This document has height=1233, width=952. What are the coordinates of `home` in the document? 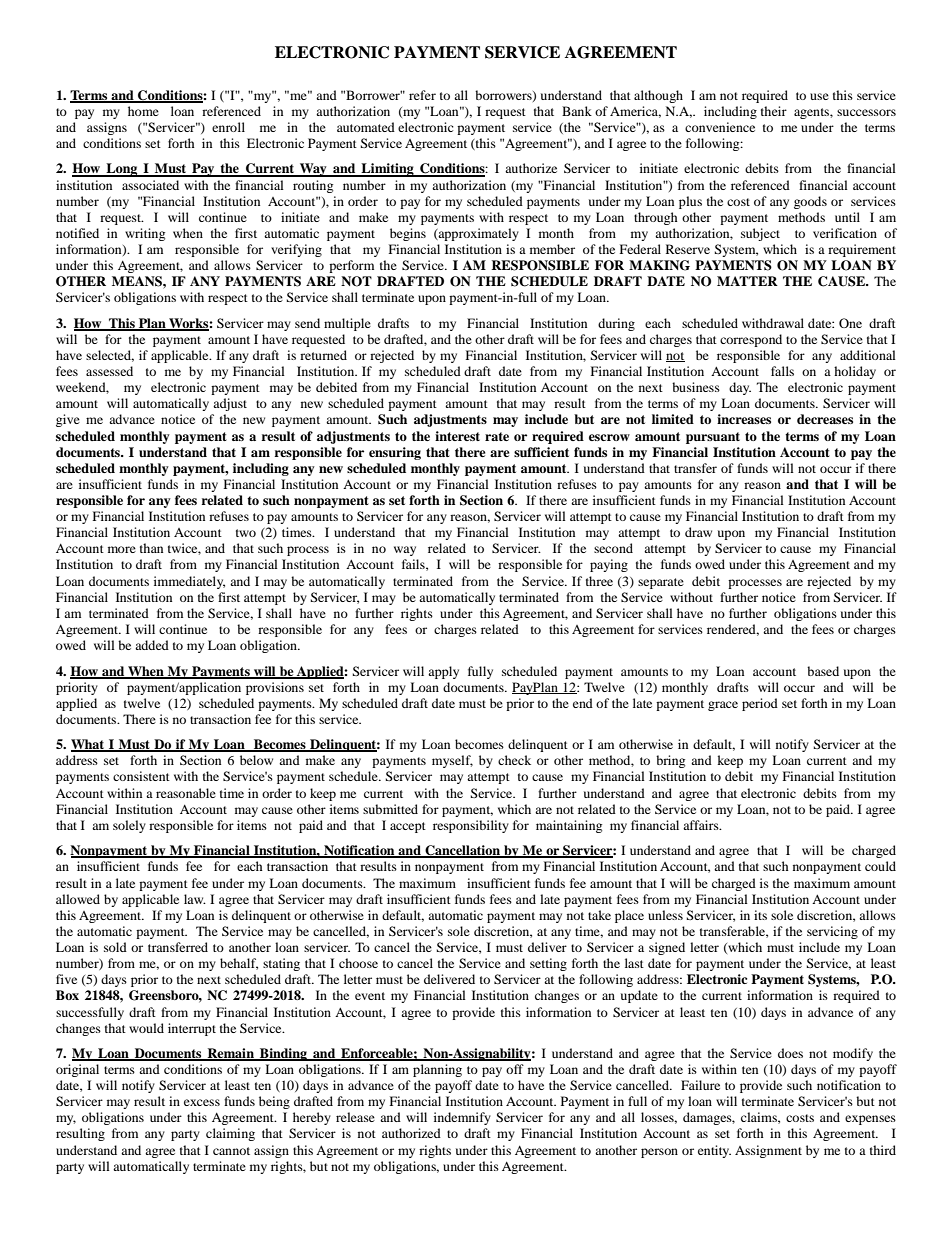 It's located at (143, 111).
